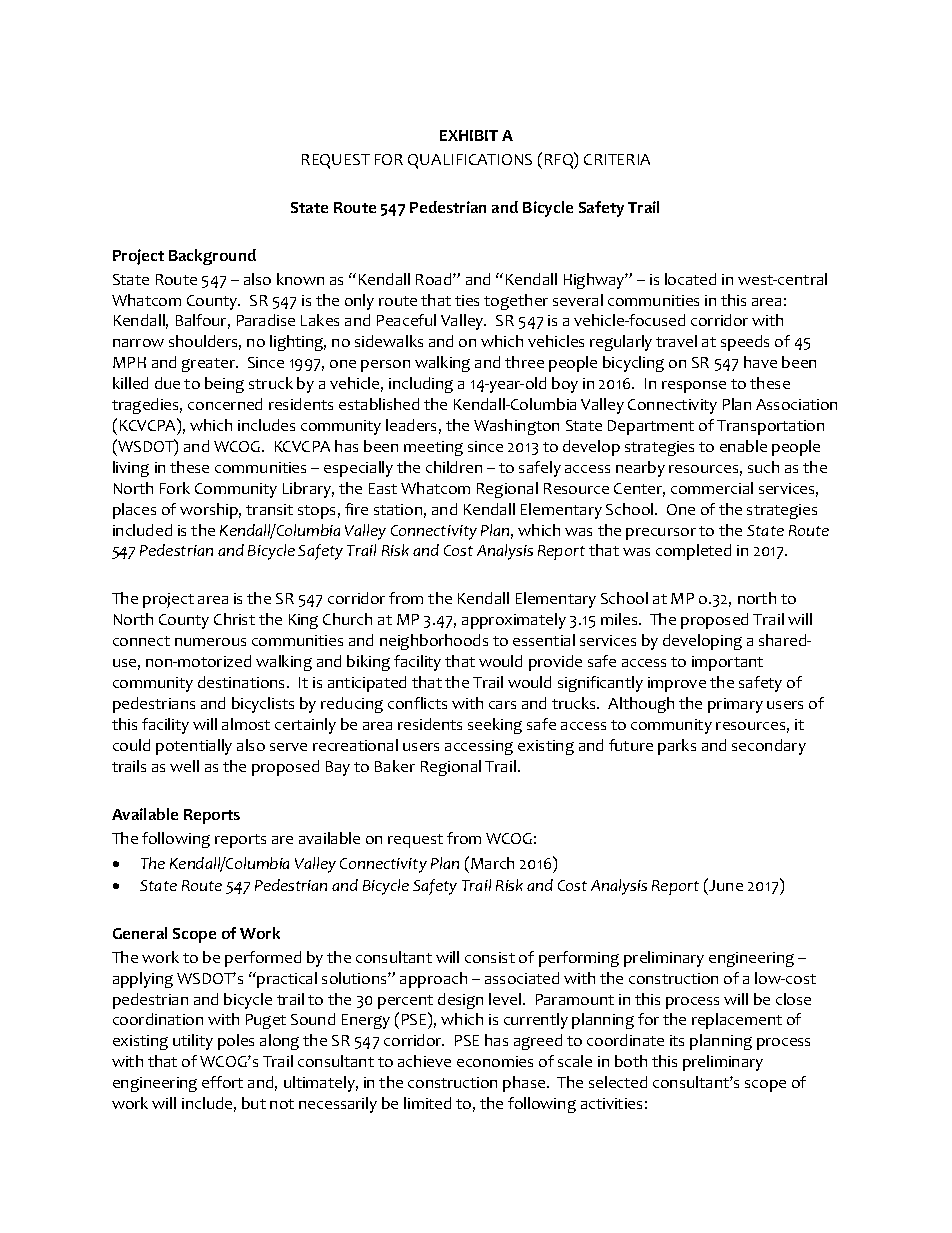  Describe the element at coordinates (617, 159) in the page. I see `CRITERIA` at that location.
